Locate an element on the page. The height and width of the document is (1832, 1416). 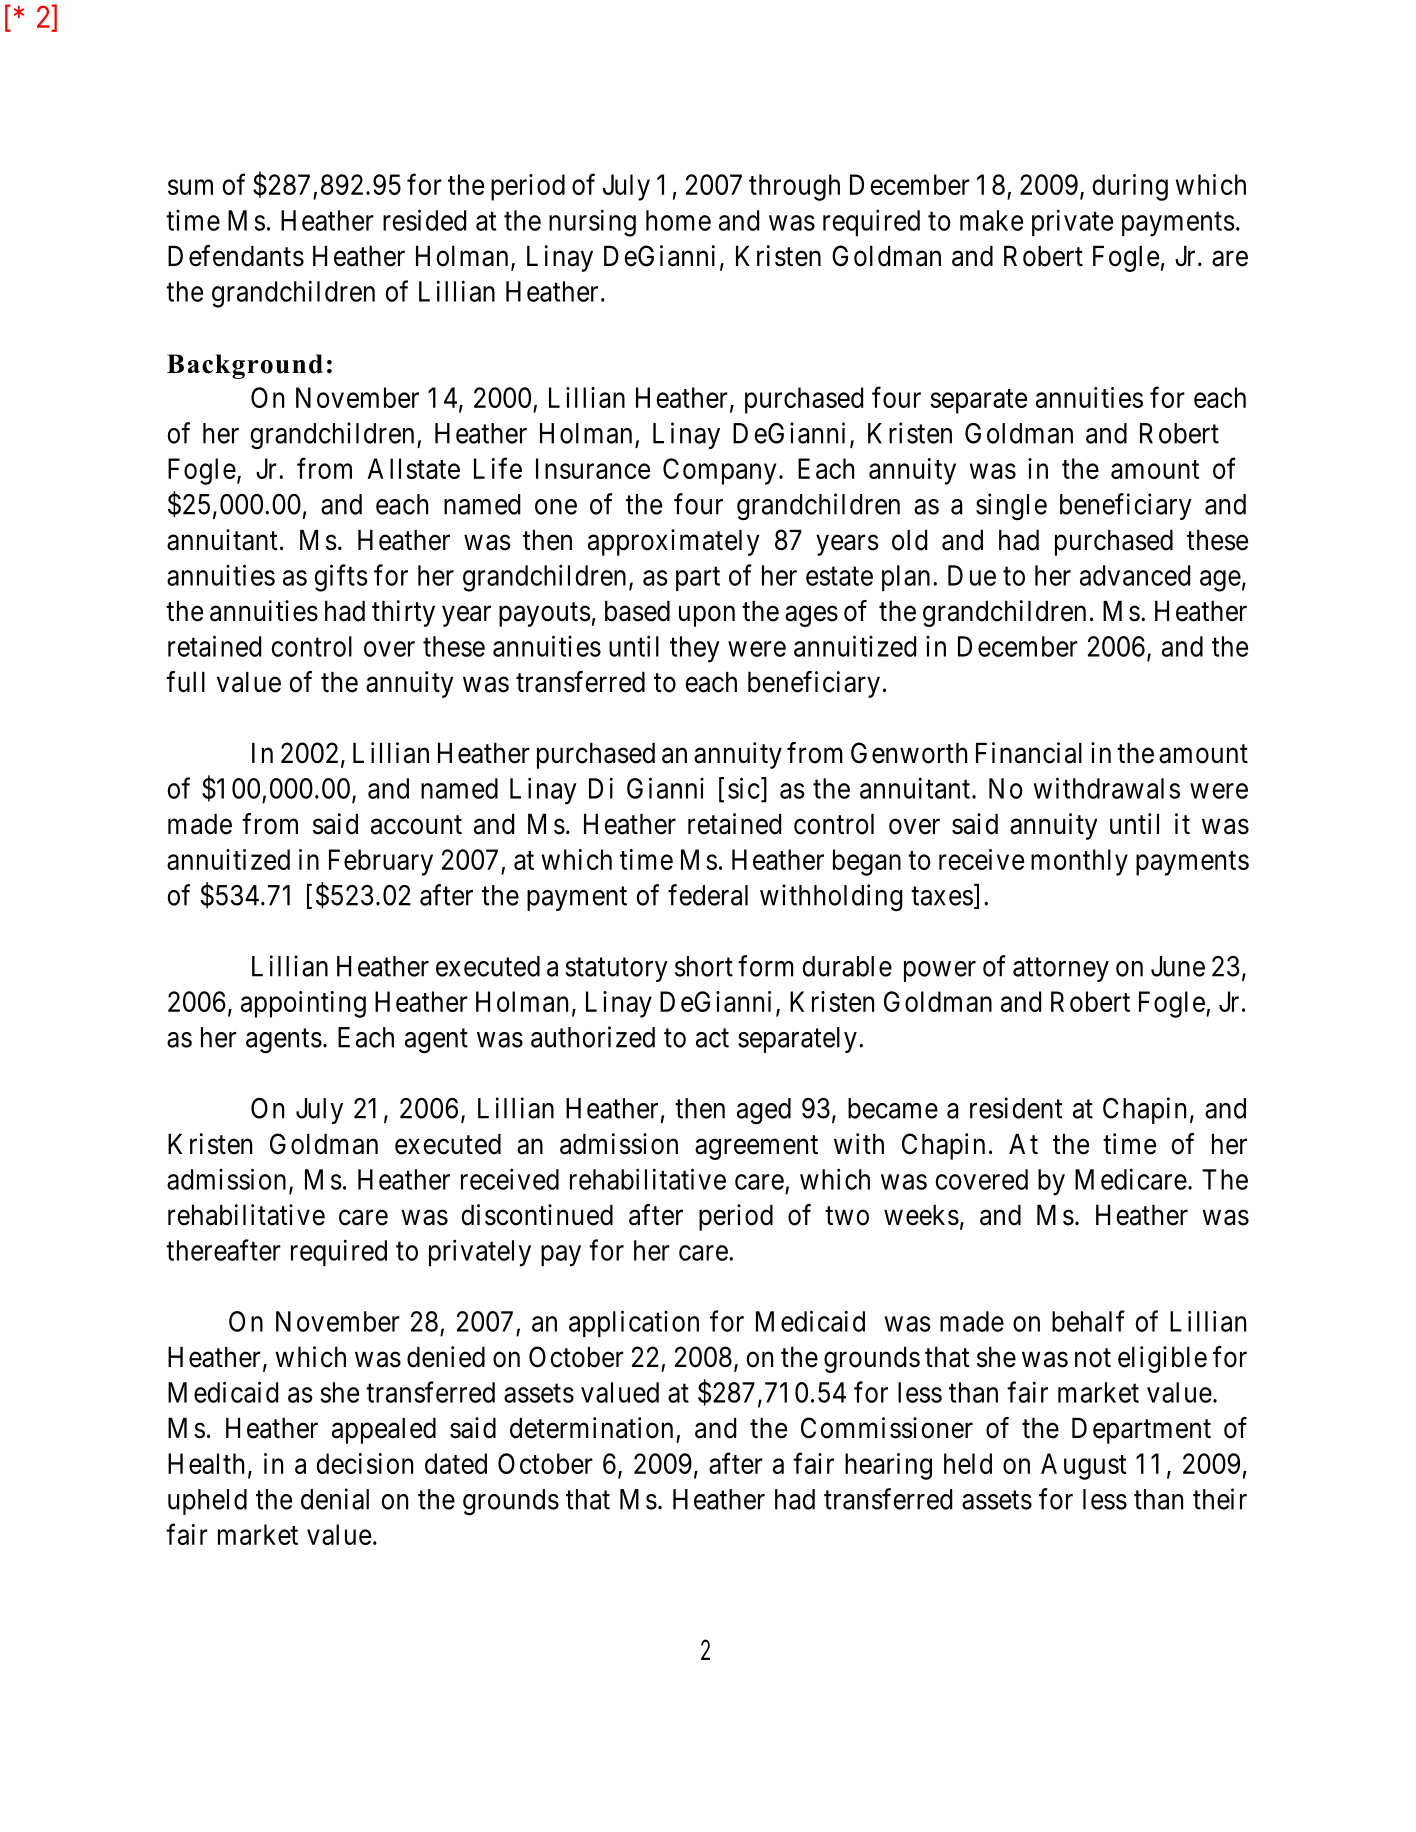
during is located at coordinates (1130, 187).
